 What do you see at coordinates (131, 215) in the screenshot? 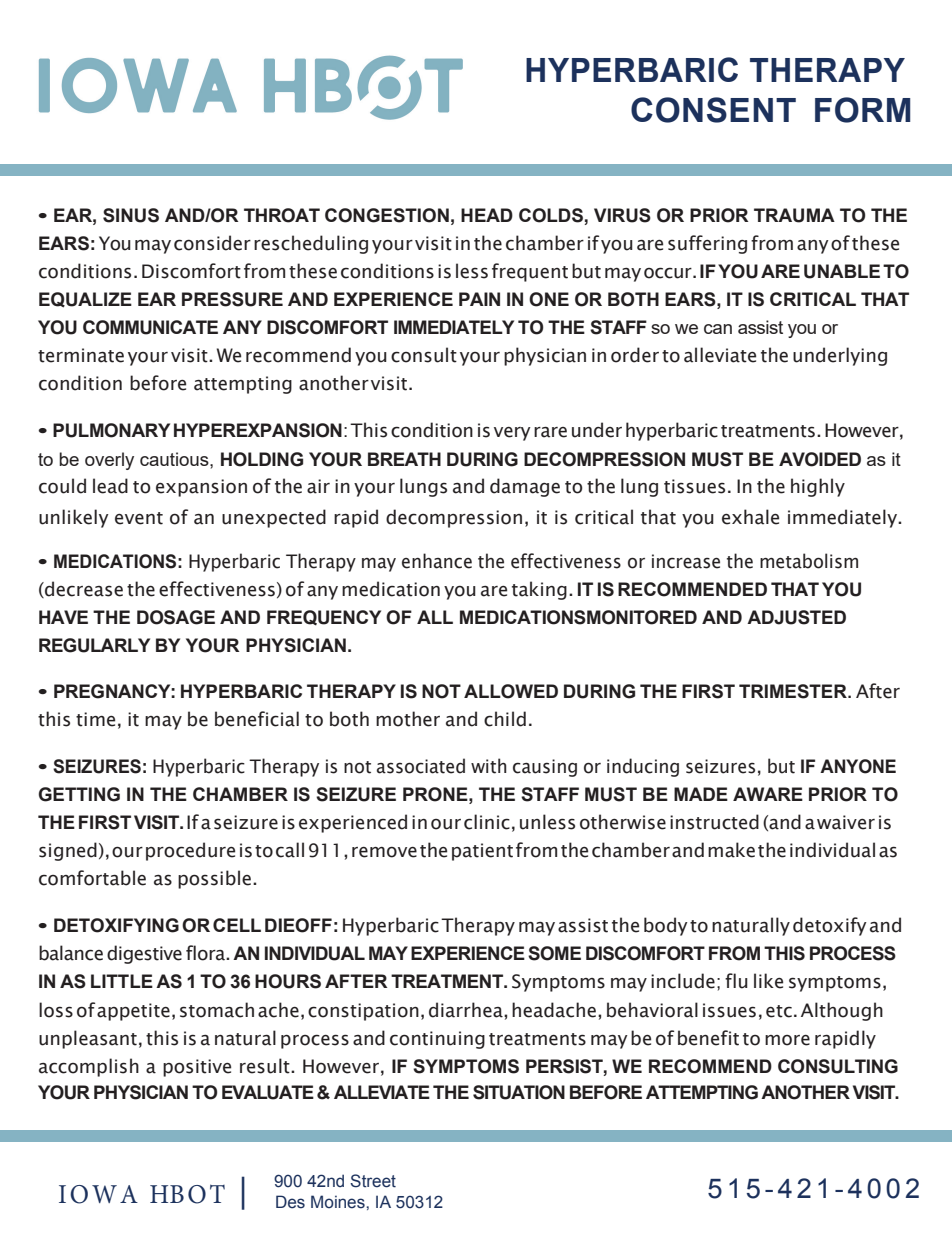
I see `SINUS` at bounding box center [131, 215].
